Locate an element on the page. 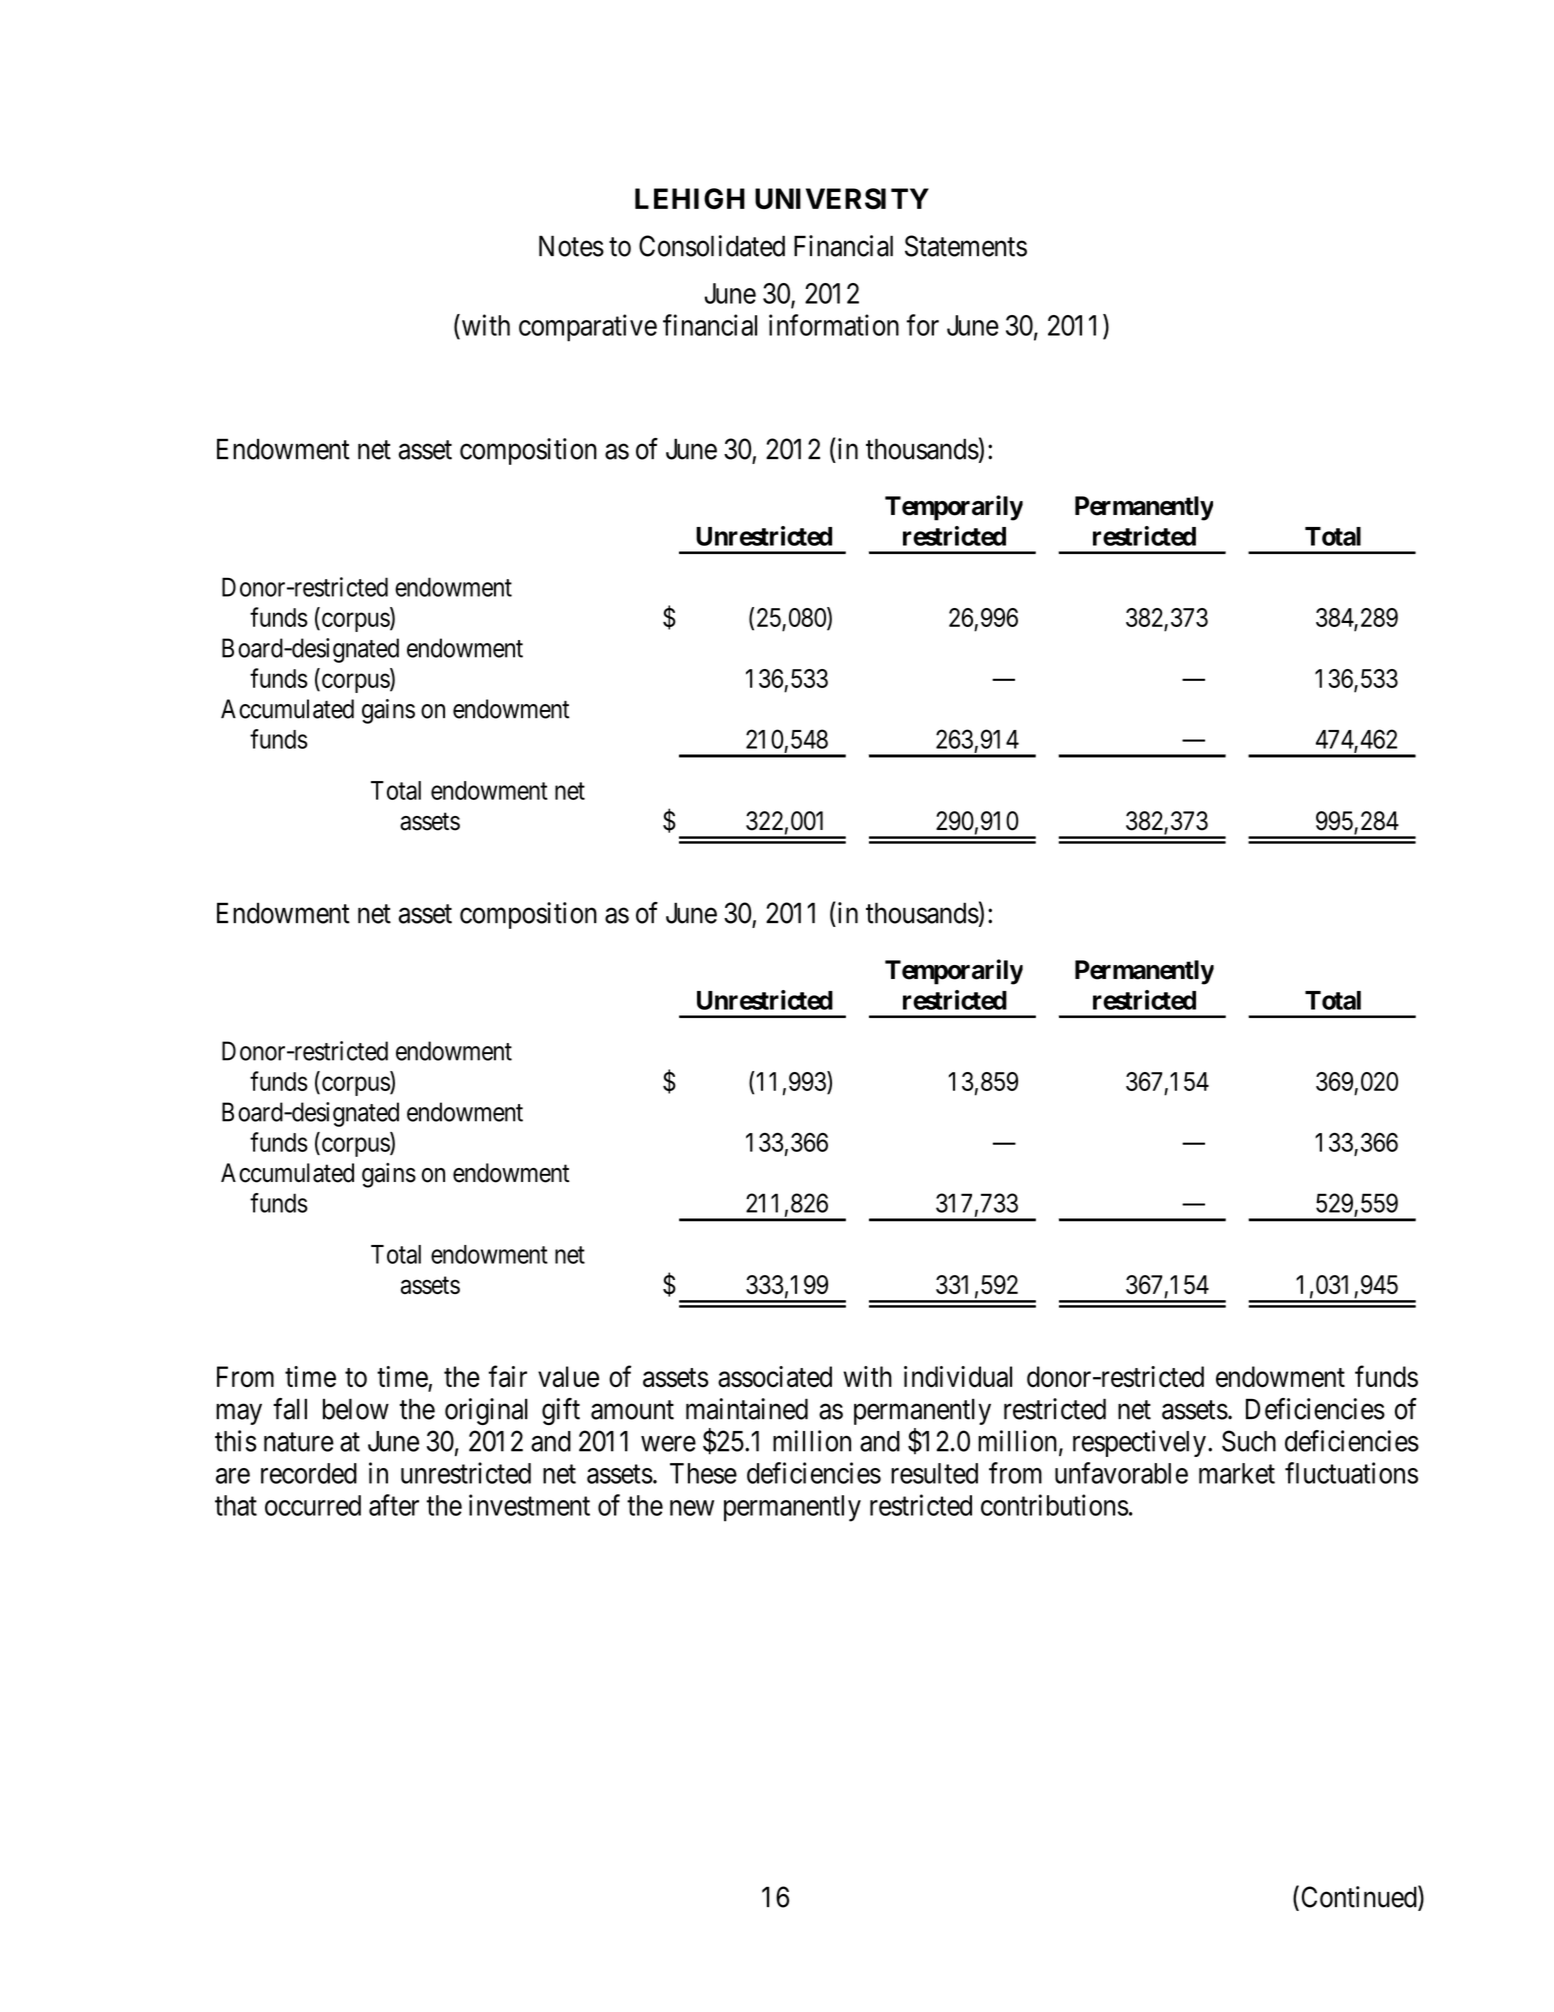 The image size is (1554, 2012). UNIVERSITY is located at coordinates (842, 198).
